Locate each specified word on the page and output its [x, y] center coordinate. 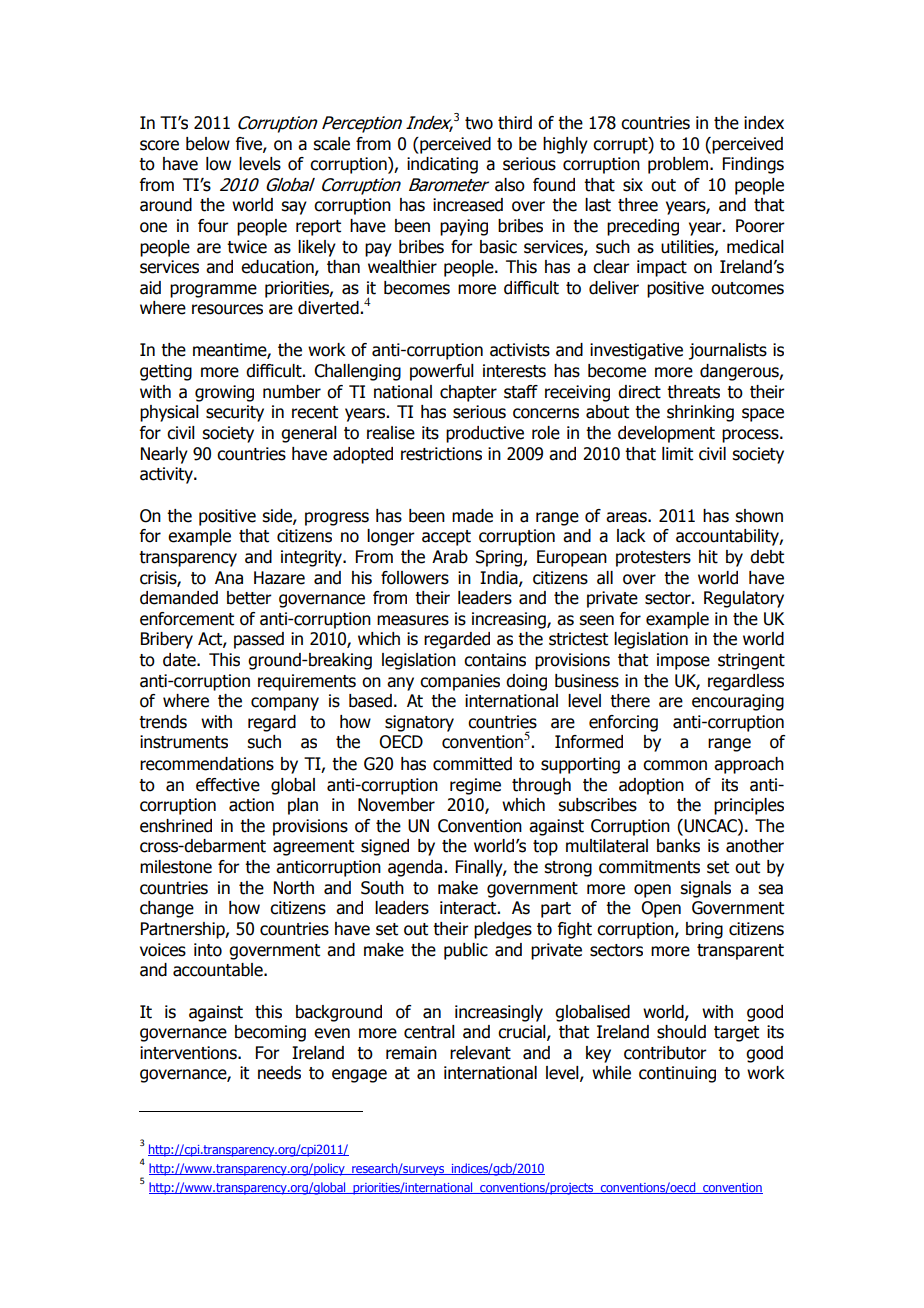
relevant [480, 1053]
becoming [270, 1033]
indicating [442, 165]
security [235, 413]
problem [679, 165]
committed [472, 764]
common [675, 765]
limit [677, 454]
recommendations [207, 764]
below [208, 144]
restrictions [441, 454]
